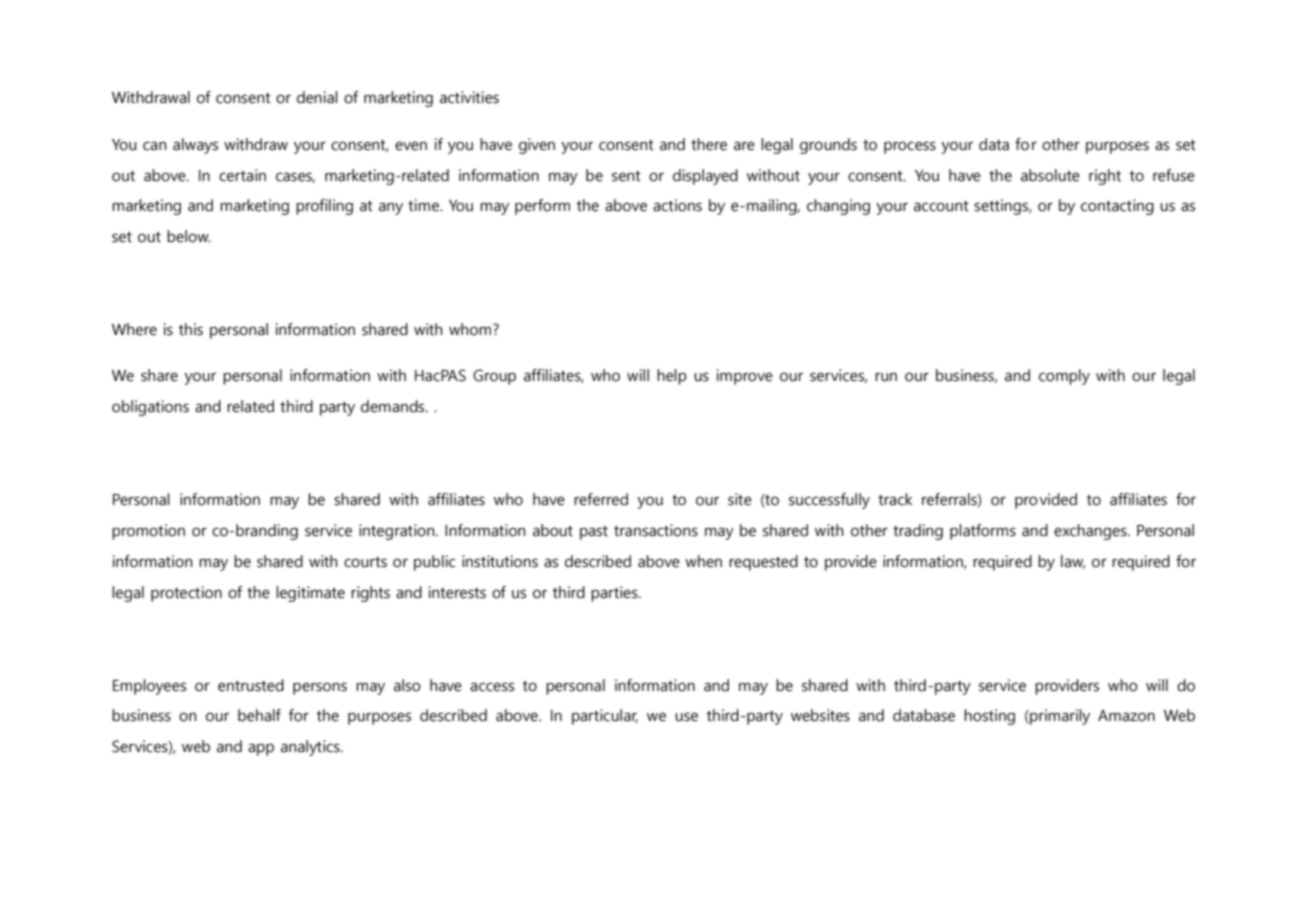 This screenshot has height=924, width=1308. Describe the element at coordinates (1064, 377) in the screenshot. I see `comply` at that location.
